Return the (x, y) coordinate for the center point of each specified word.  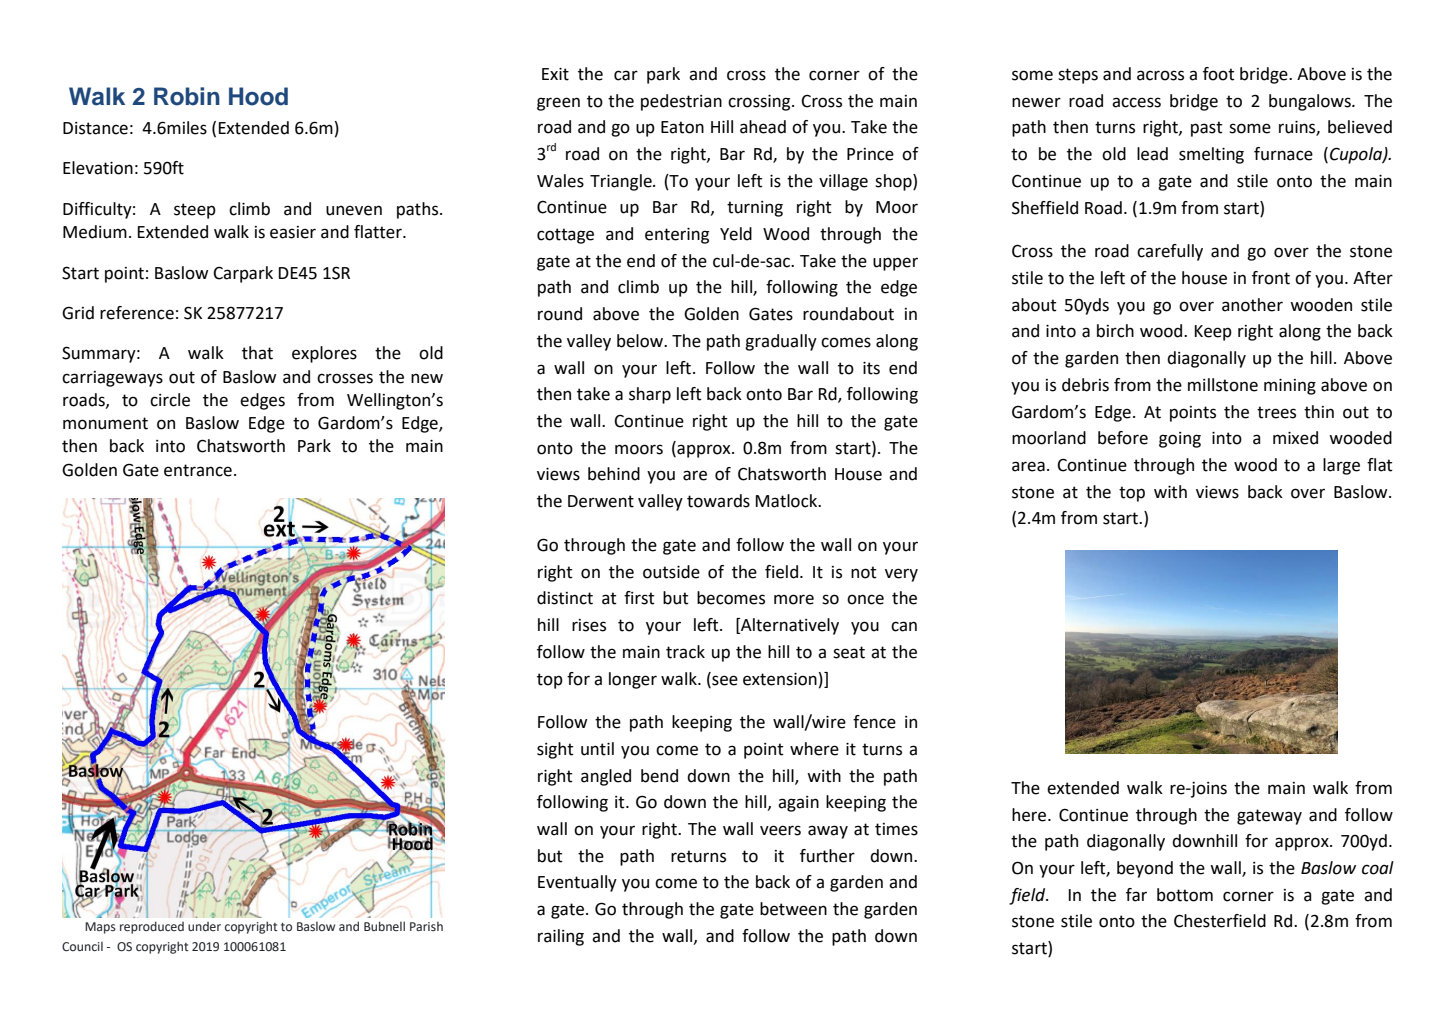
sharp (650, 395)
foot (1219, 74)
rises (589, 625)
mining (1290, 387)
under (204, 926)
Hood (258, 96)
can (904, 626)
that (257, 353)
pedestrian (681, 102)
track (685, 652)
